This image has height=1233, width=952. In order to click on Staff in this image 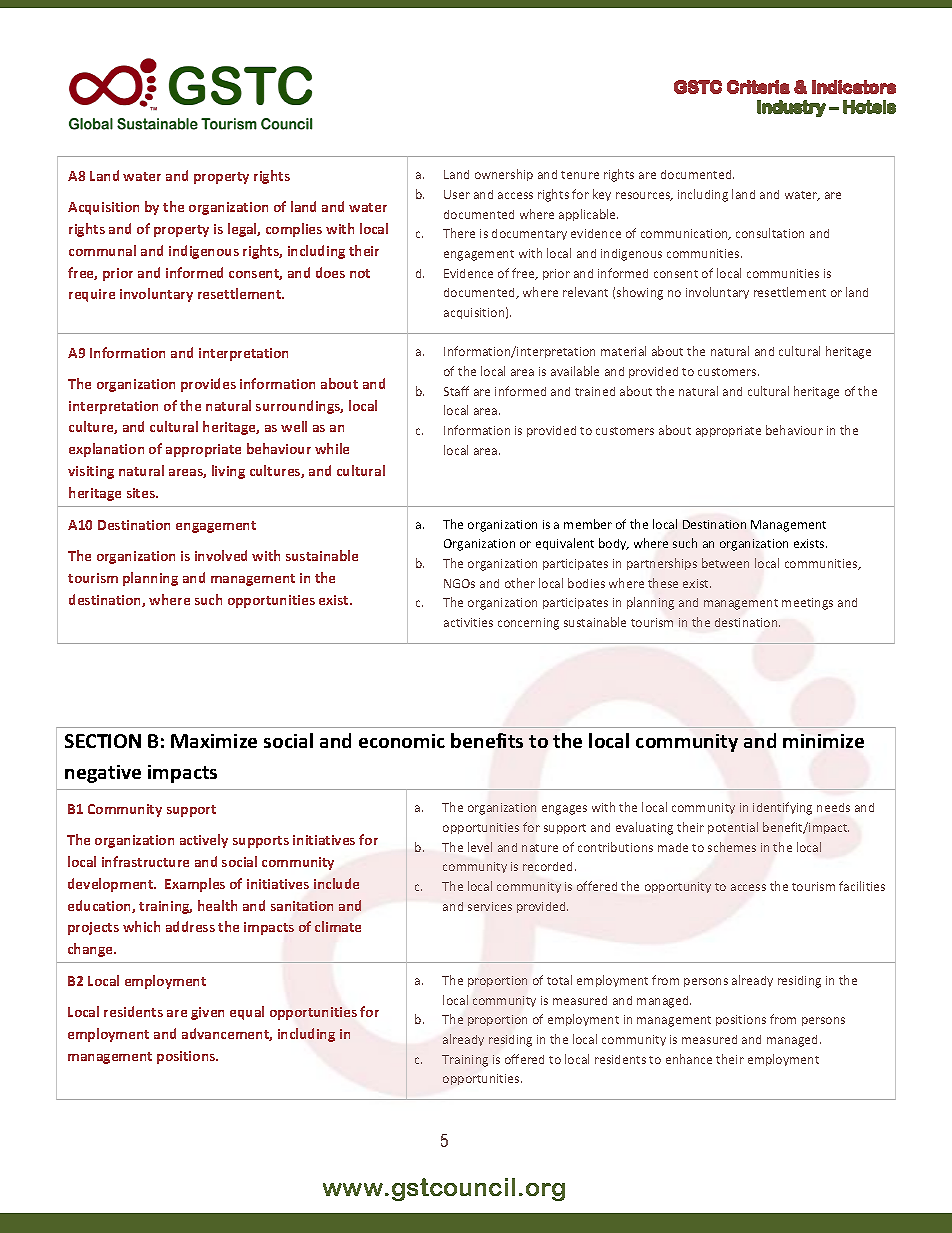, I will do `click(456, 391)`.
